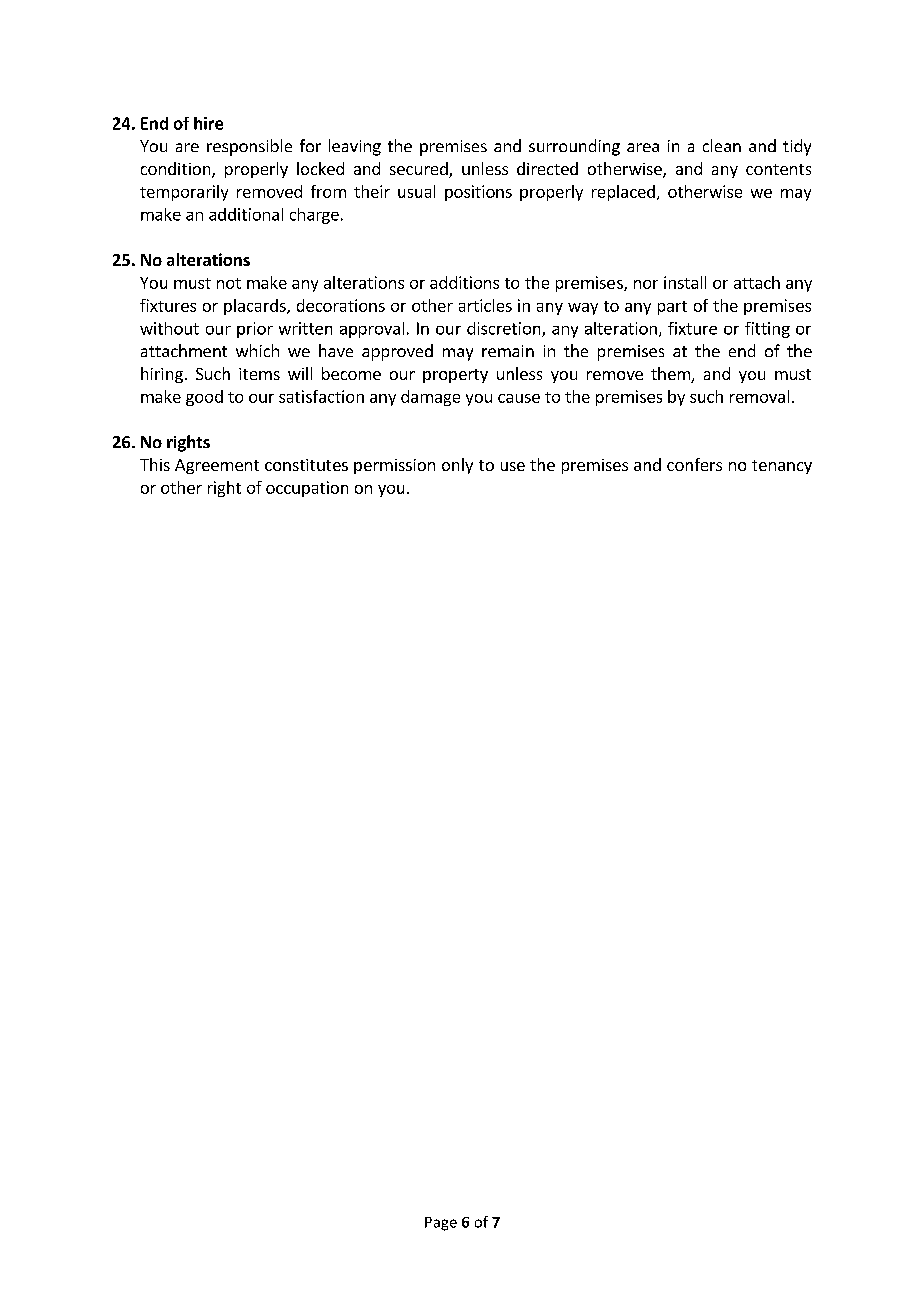 This screenshot has width=924, height=1308. What do you see at coordinates (204, 398) in the screenshot?
I see `good` at bounding box center [204, 398].
